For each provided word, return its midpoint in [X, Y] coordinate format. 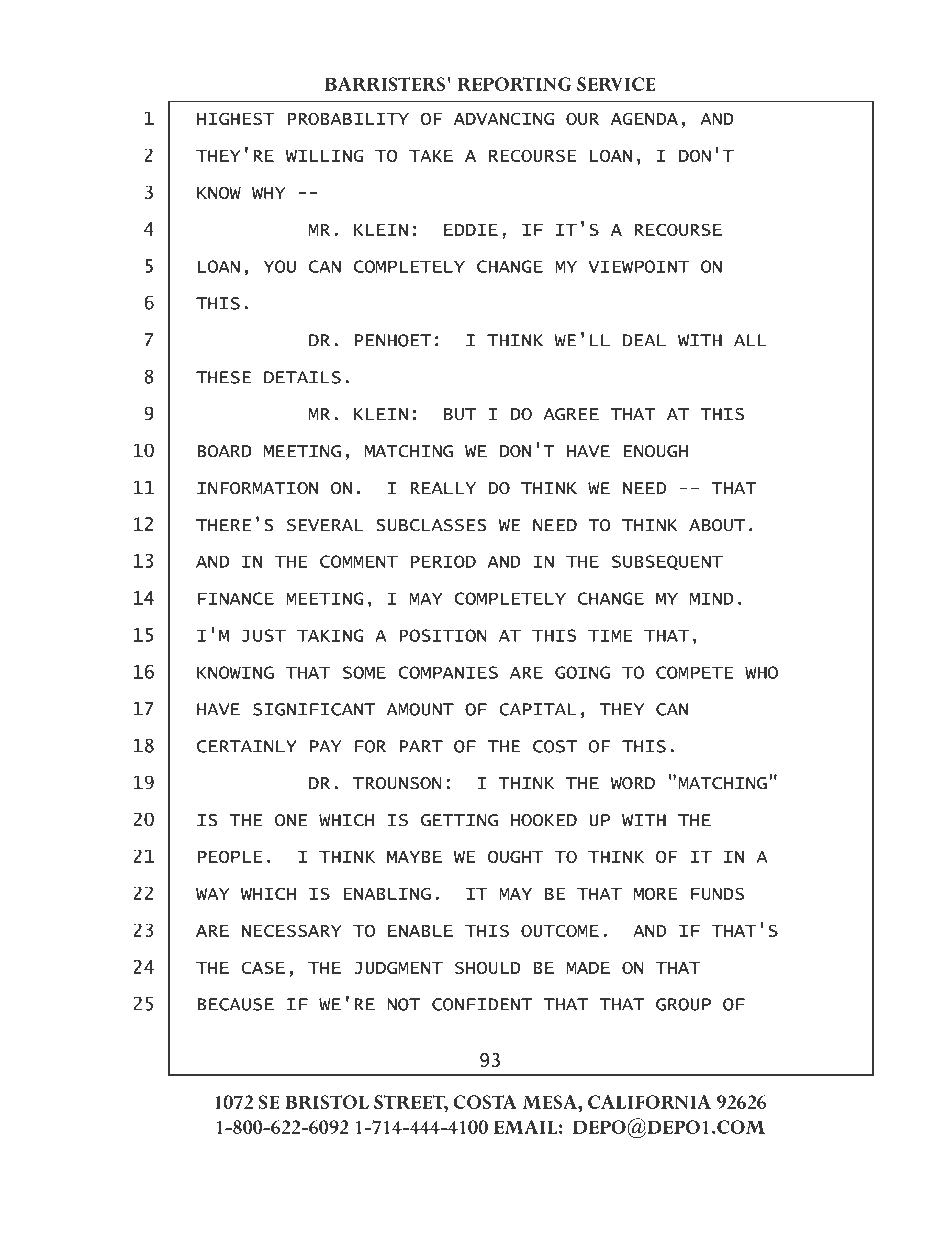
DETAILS [302, 377]
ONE [291, 820]
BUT [460, 414]
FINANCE [236, 598]
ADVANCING [504, 118]
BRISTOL [327, 1102]
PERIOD [443, 561]
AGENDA [644, 118]
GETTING [459, 820]
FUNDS [717, 893]
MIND [712, 598]
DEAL [644, 340]
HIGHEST [236, 118]
